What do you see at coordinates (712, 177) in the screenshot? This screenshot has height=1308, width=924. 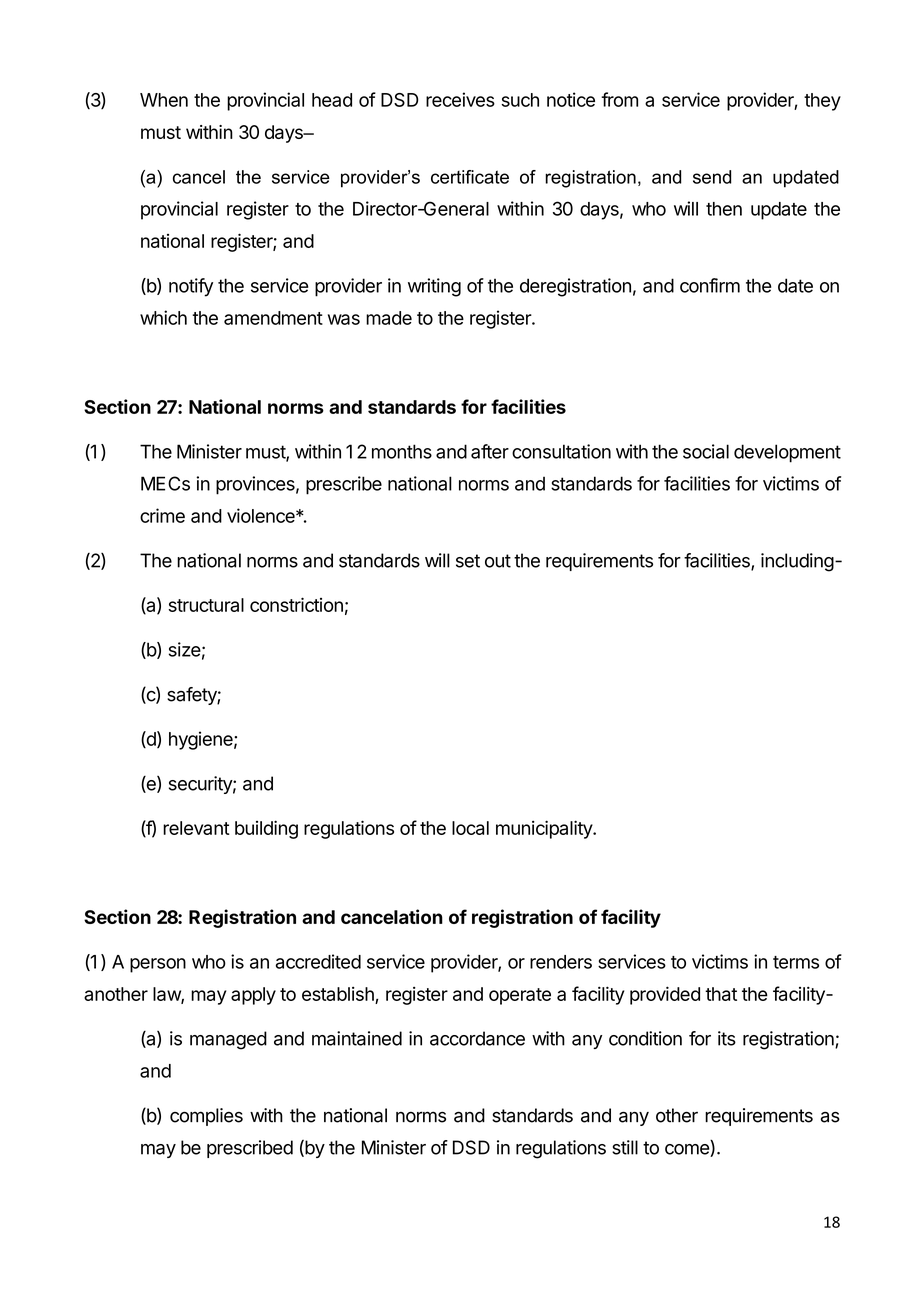 I see `send` at bounding box center [712, 177].
